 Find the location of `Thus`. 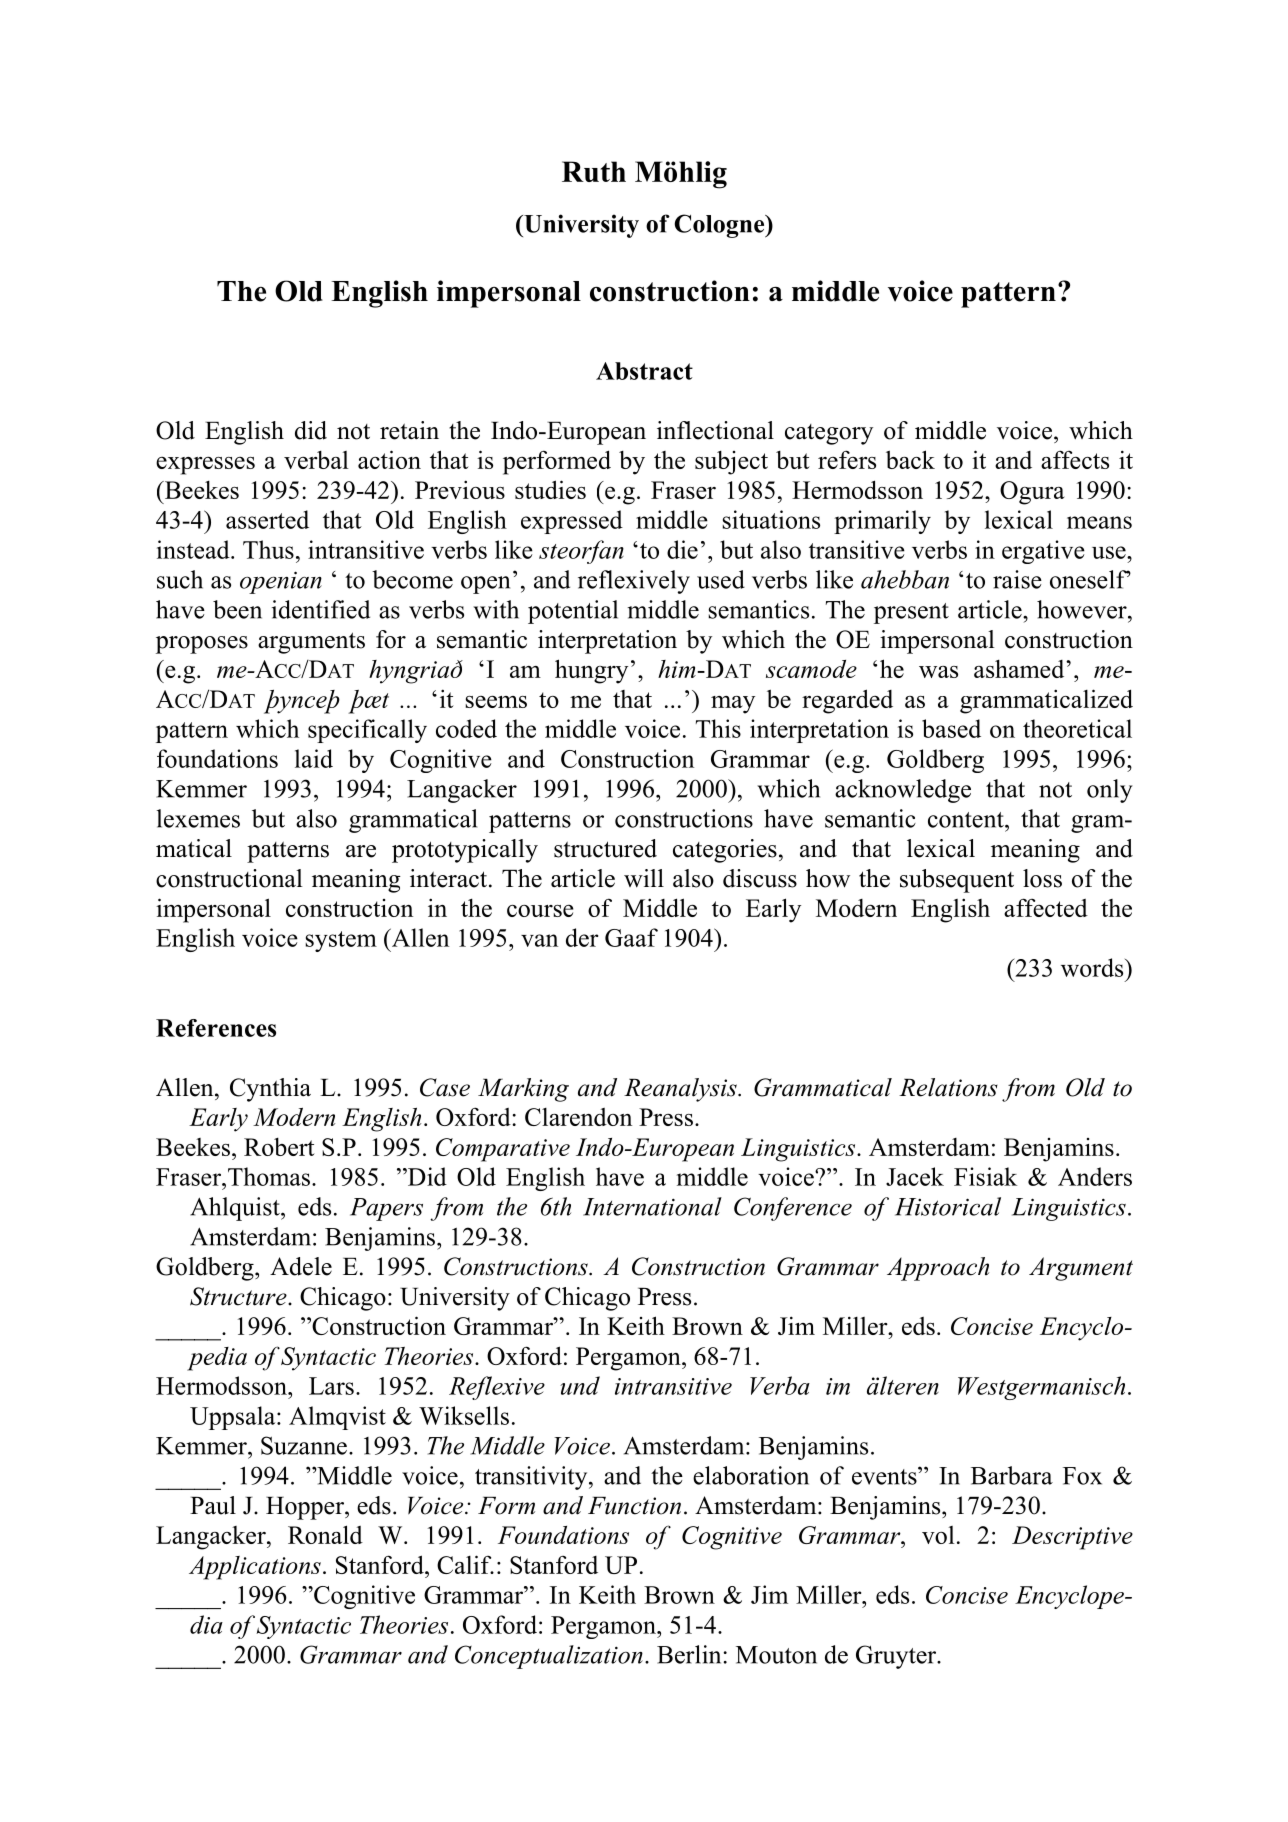

Thus is located at coordinates (268, 549).
